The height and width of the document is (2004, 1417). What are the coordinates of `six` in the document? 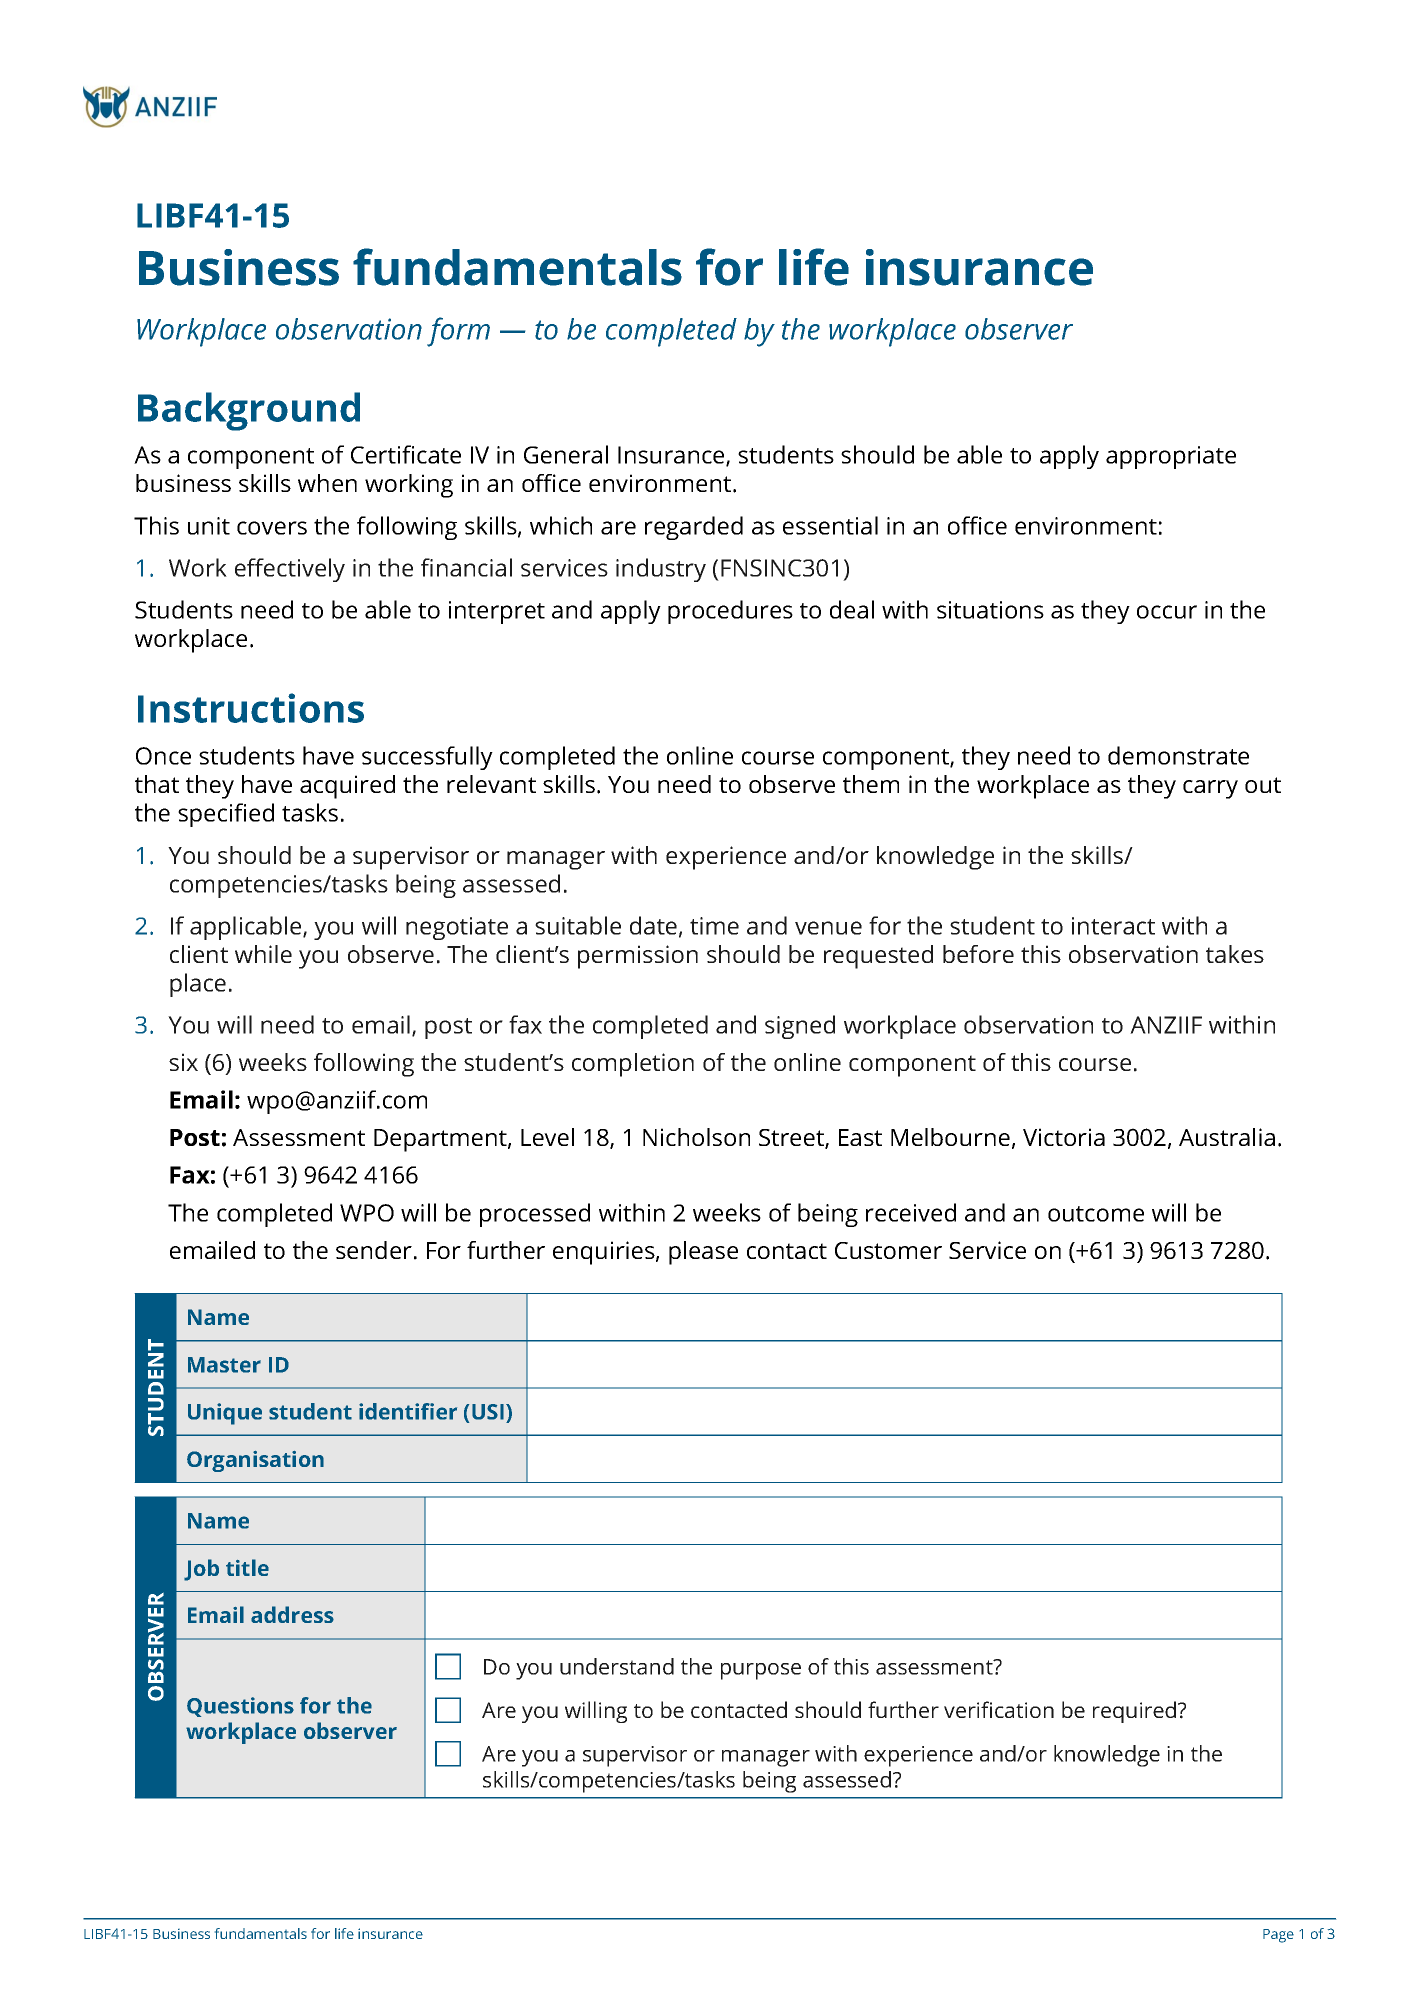 It's located at (183, 1062).
